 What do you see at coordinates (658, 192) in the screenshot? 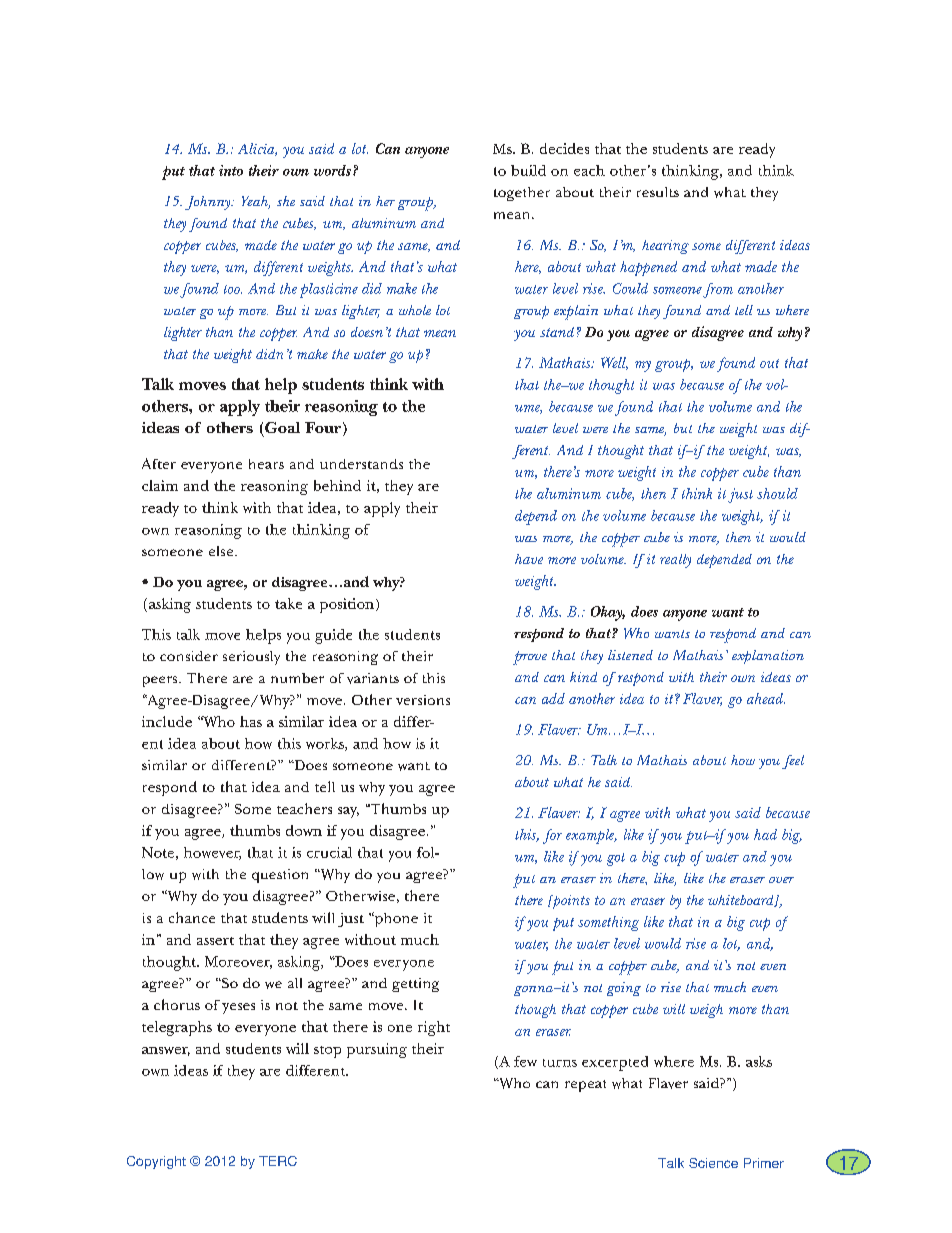
I see `results` at bounding box center [658, 192].
